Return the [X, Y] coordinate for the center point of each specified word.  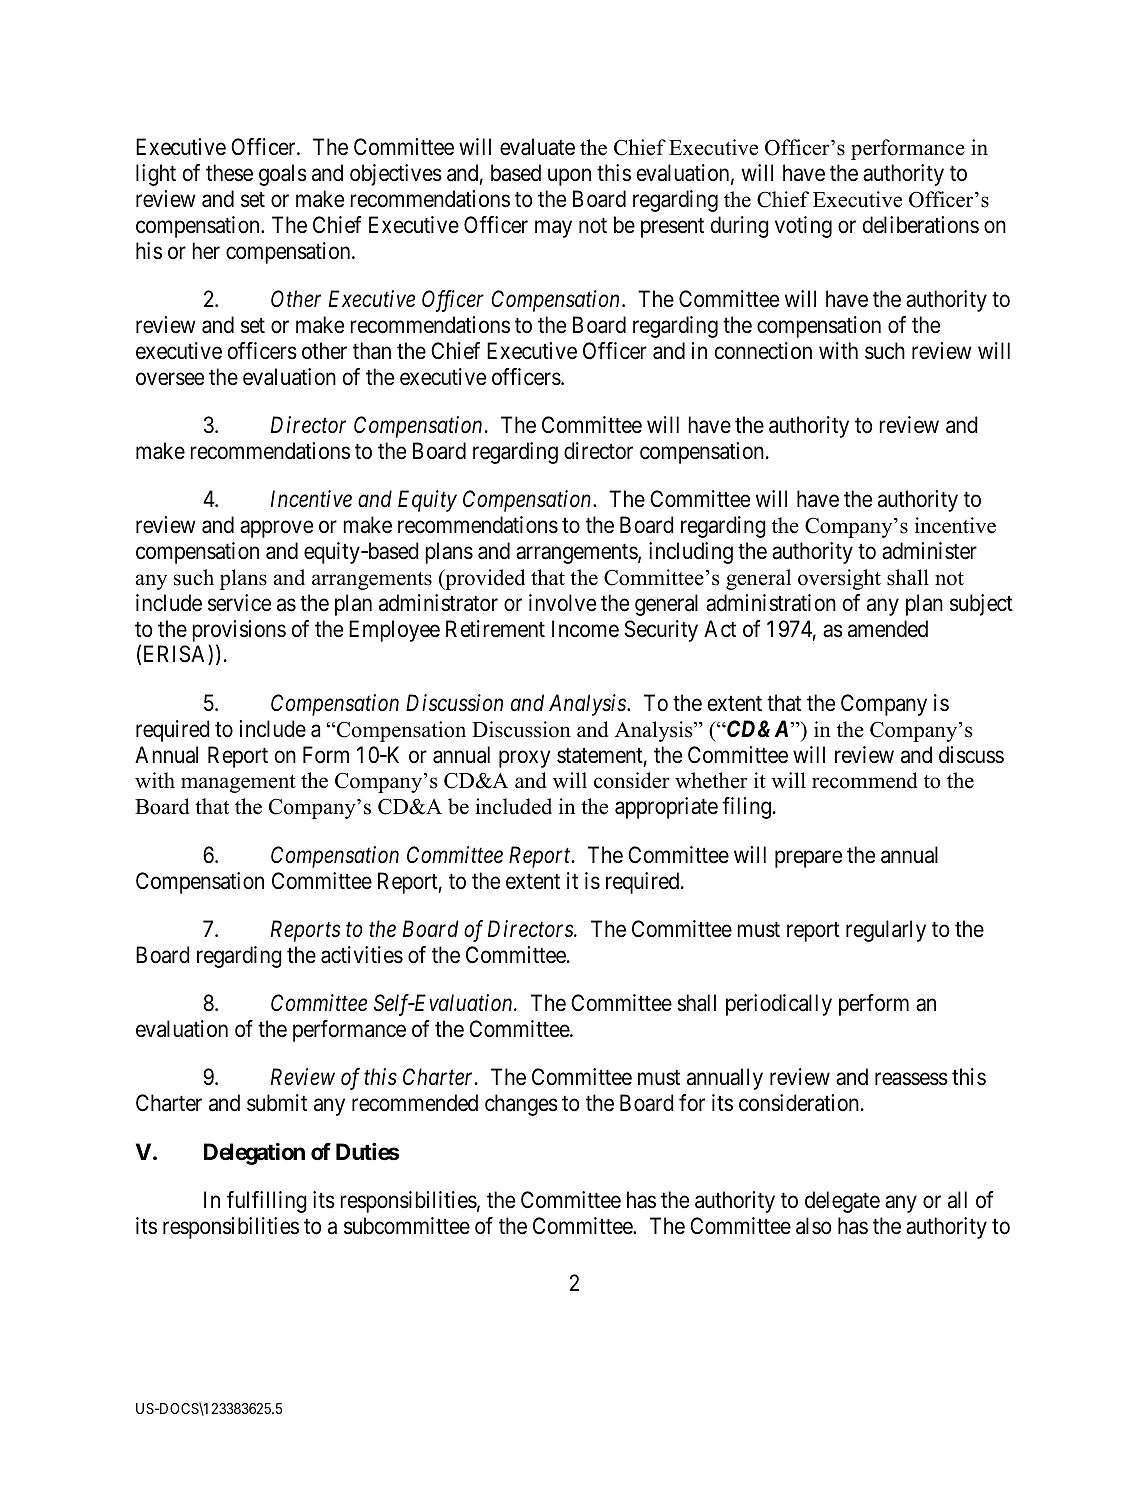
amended [888, 629]
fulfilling [267, 1202]
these [229, 173]
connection [763, 351]
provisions [239, 631]
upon [569, 177]
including [691, 553]
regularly [886, 931]
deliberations [921, 225]
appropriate [666, 808]
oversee [170, 379]
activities [362, 955]
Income [585, 629]
